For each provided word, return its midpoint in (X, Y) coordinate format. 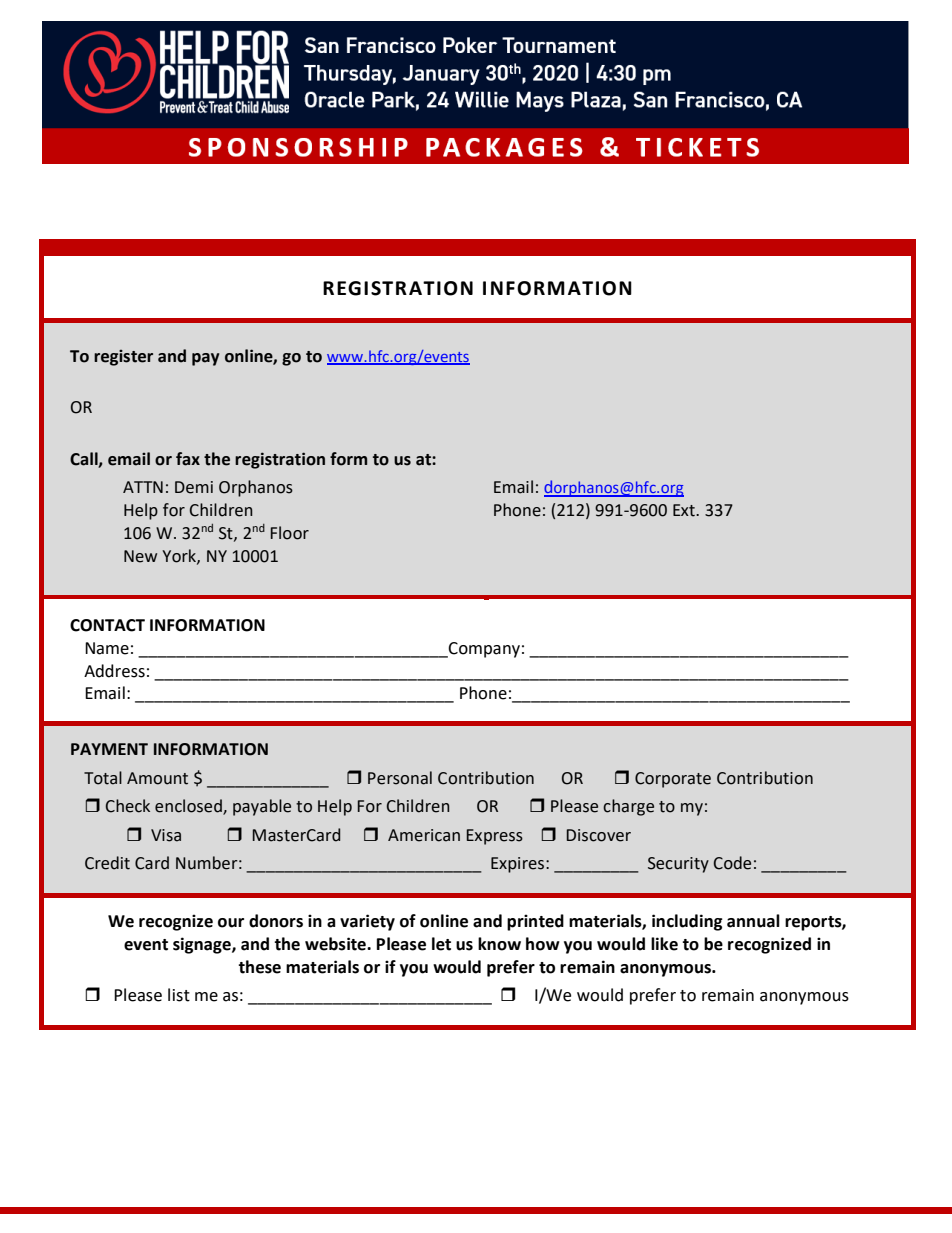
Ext (685, 510)
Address (114, 671)
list (179, 995)
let (441, 944)
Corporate (673, 780)
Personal (400, 778)
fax (188, 459)
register (123, 358)
